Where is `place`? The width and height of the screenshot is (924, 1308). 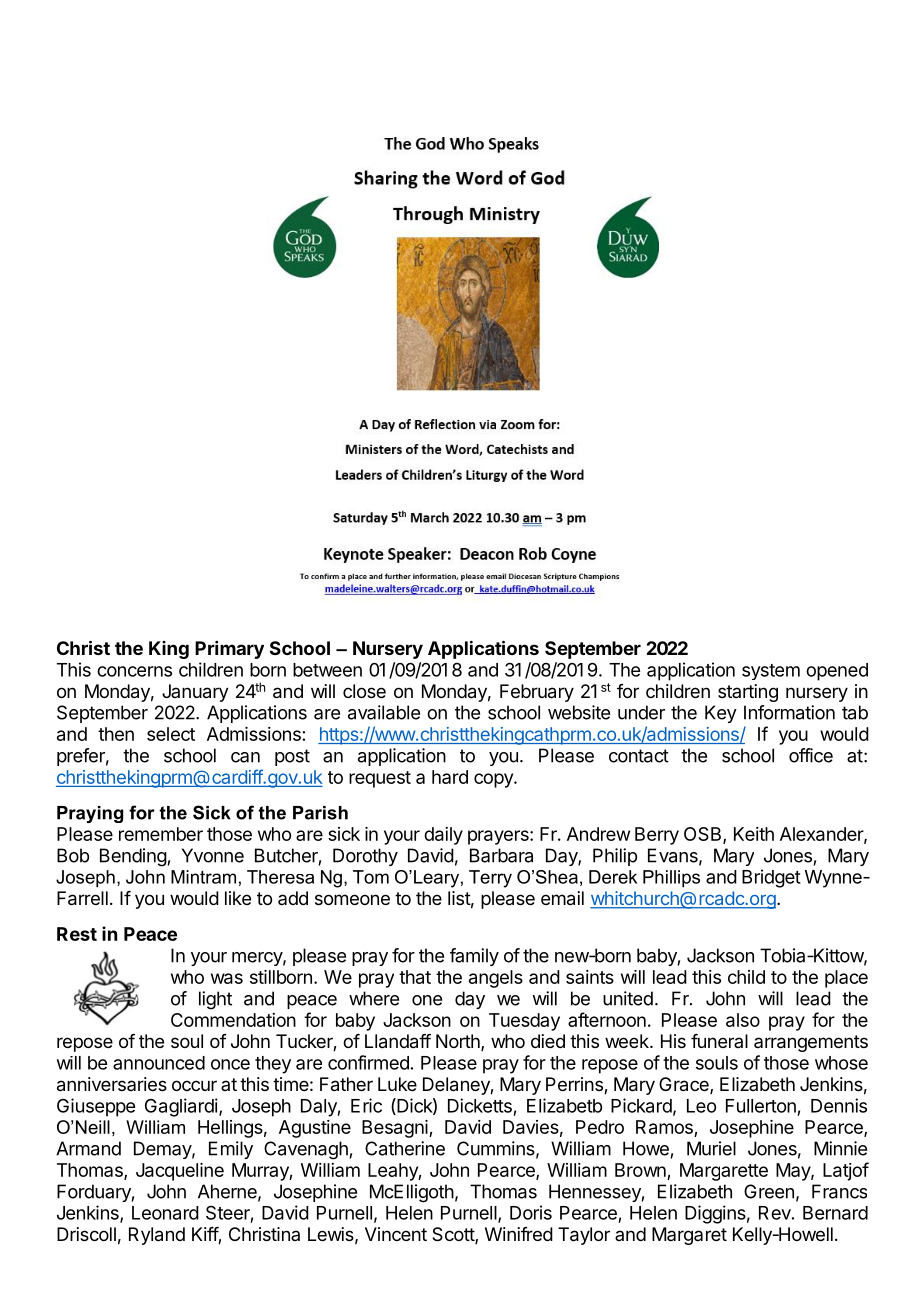
place is located at coordinates (846, 979).
